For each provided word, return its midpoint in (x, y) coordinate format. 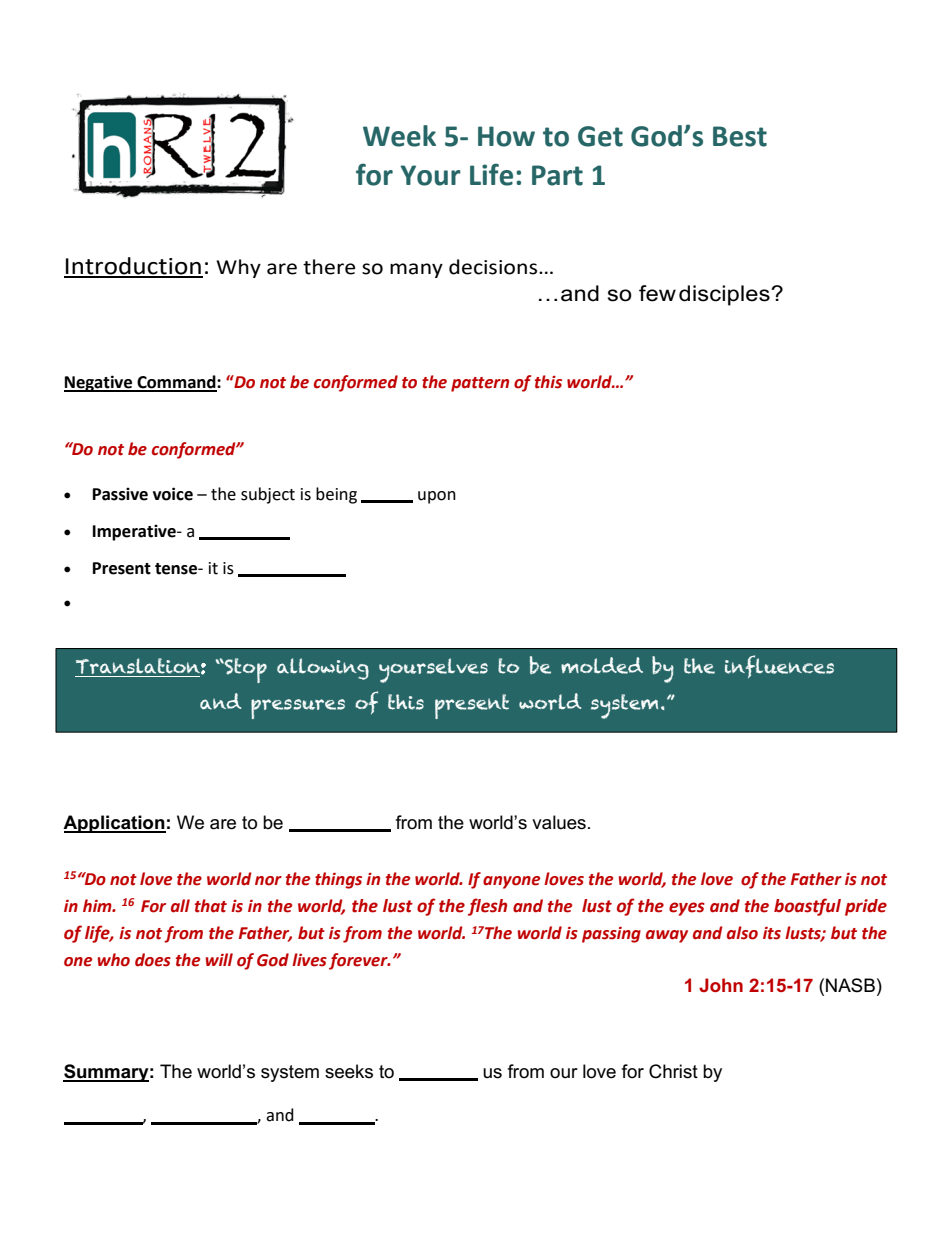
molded (602, 665)
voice (173, 494)
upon (437, 497)
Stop (245, 670)
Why (238, 268)
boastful (807, 907)
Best (740, 136)
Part (557, 175)
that (211, 906)
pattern (480, 384)
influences (779, 666)
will (219, 959)
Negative (99, 383)
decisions (494, 267)
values (559, 822)
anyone (511, 882)
